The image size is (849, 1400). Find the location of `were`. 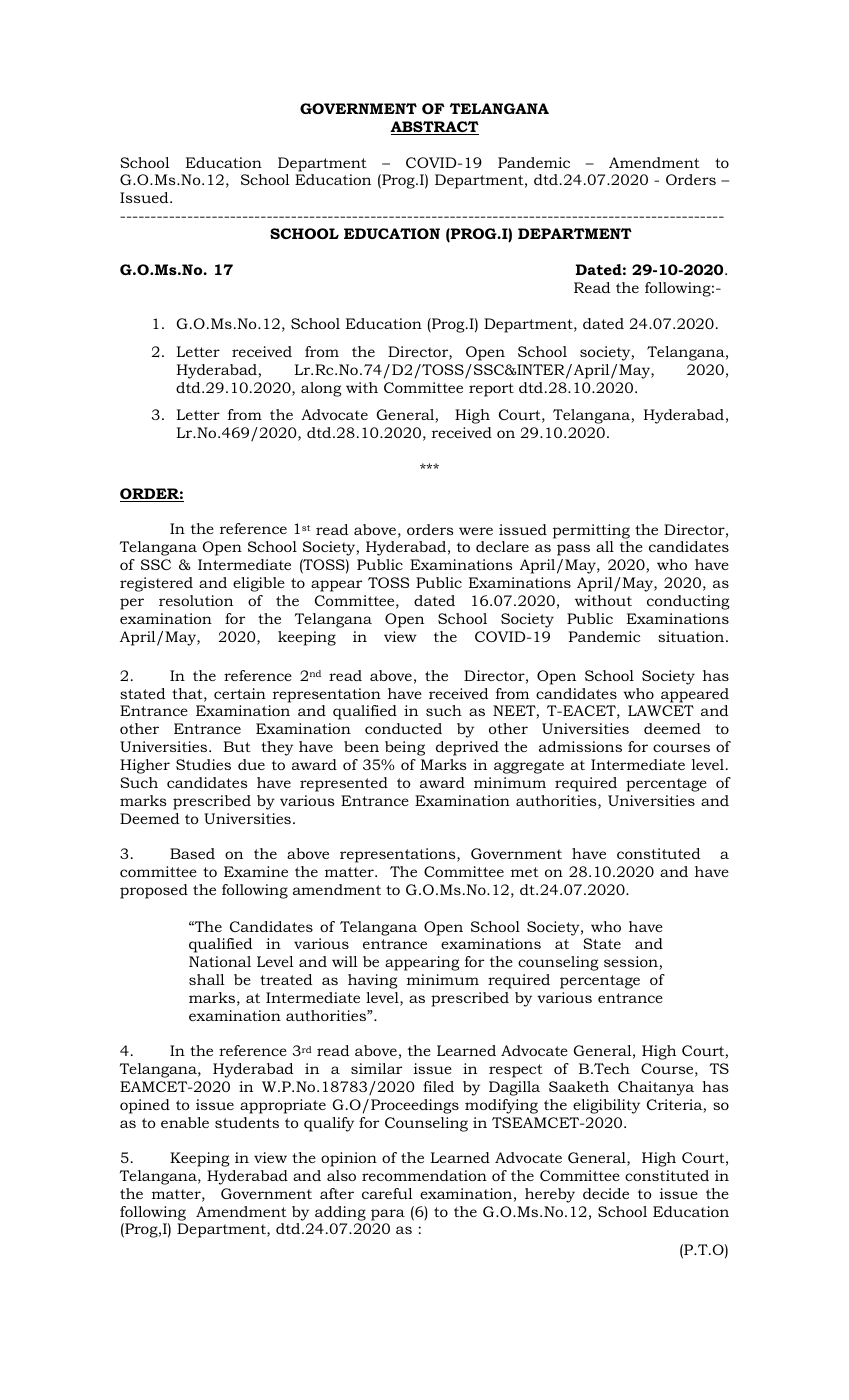

were is located at coordinates (476, 531).
